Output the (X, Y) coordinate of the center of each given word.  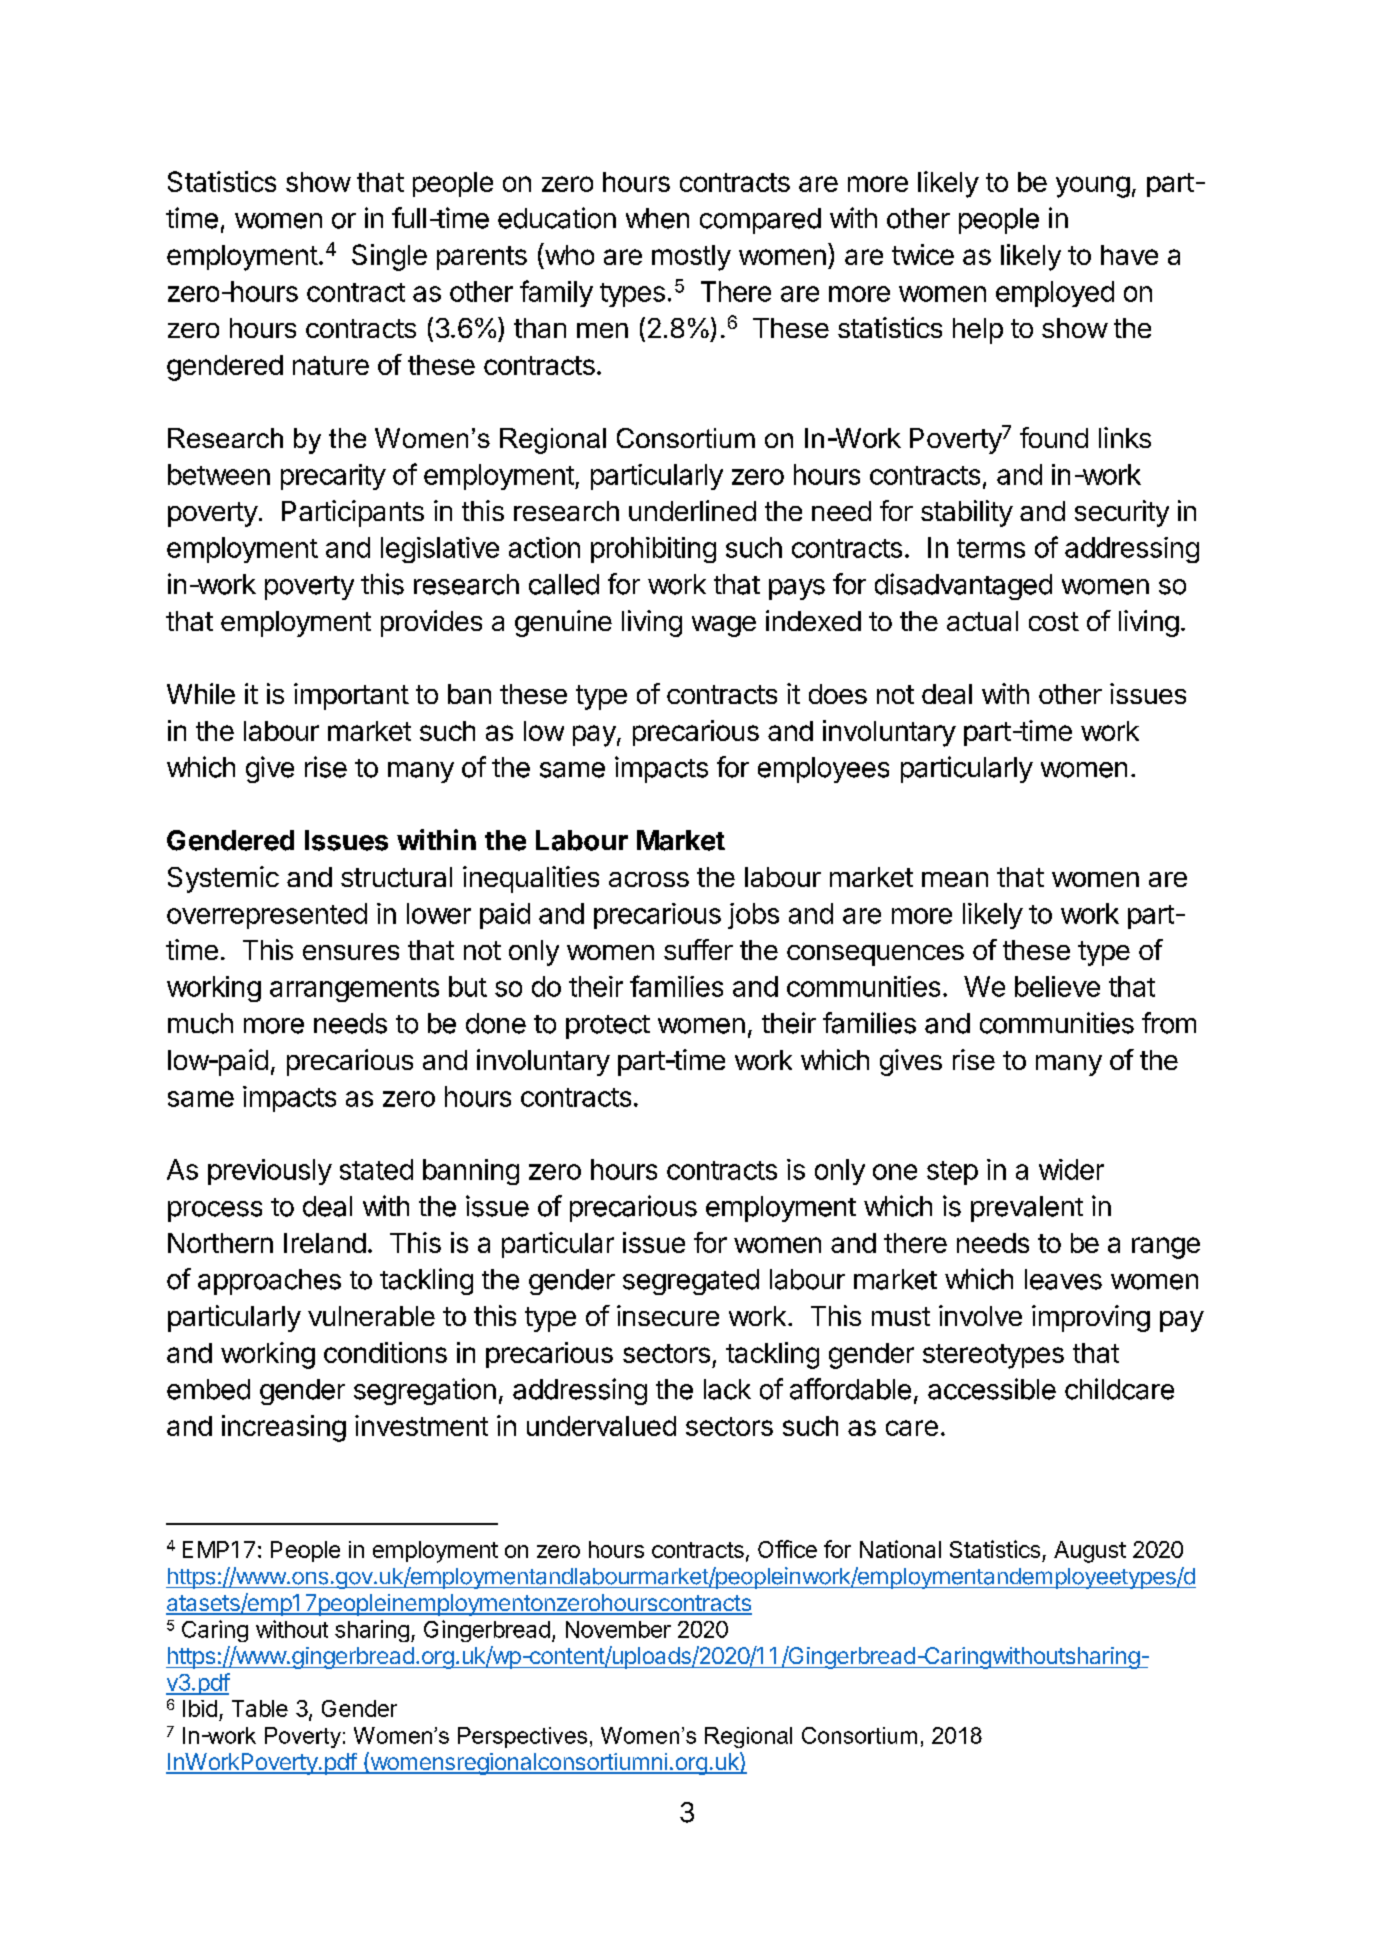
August (1090, 1552)
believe (1057, 986)
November (618, 1629)
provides (431, 623)
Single (389, 257)
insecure (668, 1315)
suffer (698, 949)
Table (260, 1708)
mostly (691, 258)
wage (724, 626)
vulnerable (371, 1316)
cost (1054, 621)
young (1093, 187)
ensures (351, 952)
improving (1091, 1318)
